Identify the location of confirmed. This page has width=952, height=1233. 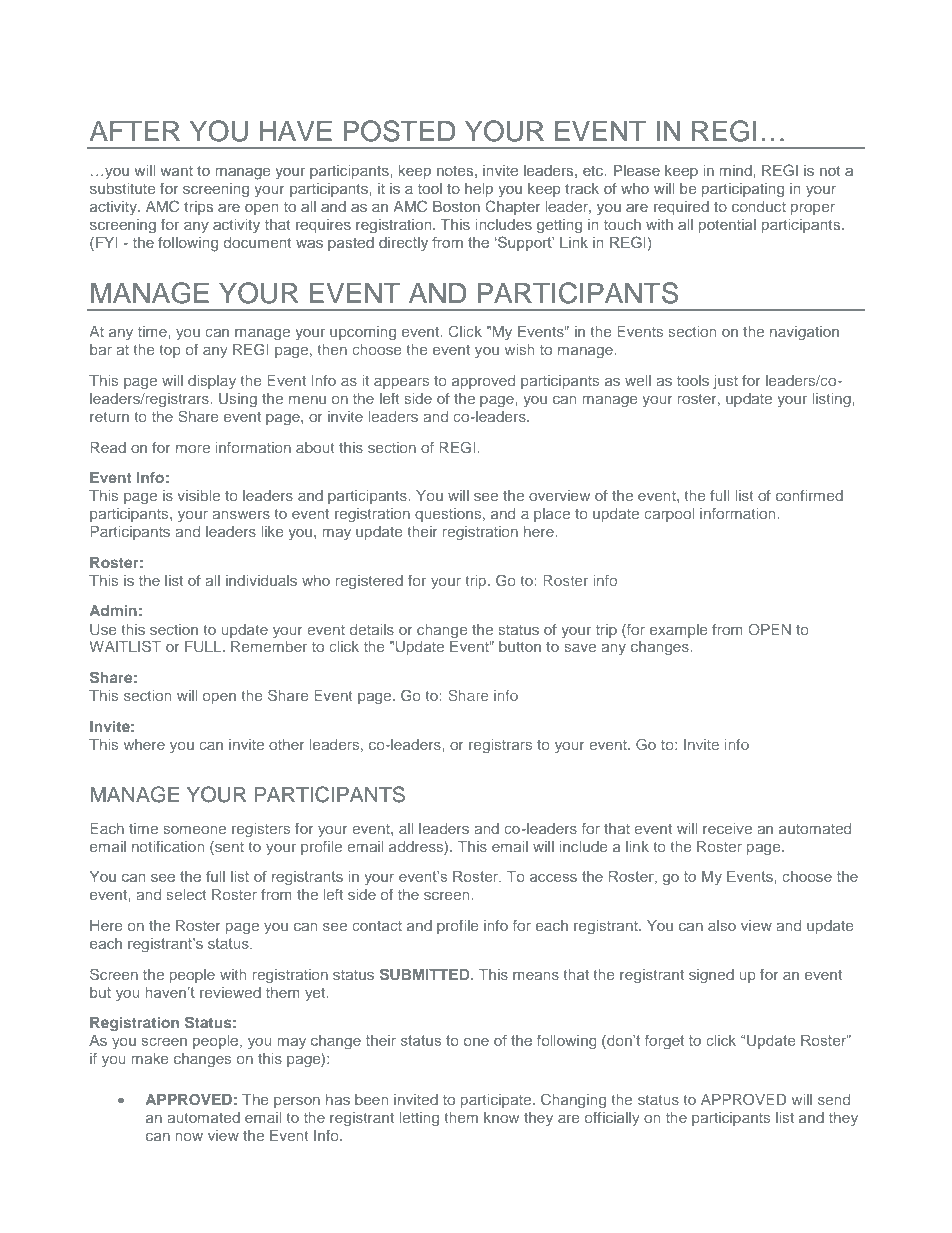
(809, 495).
